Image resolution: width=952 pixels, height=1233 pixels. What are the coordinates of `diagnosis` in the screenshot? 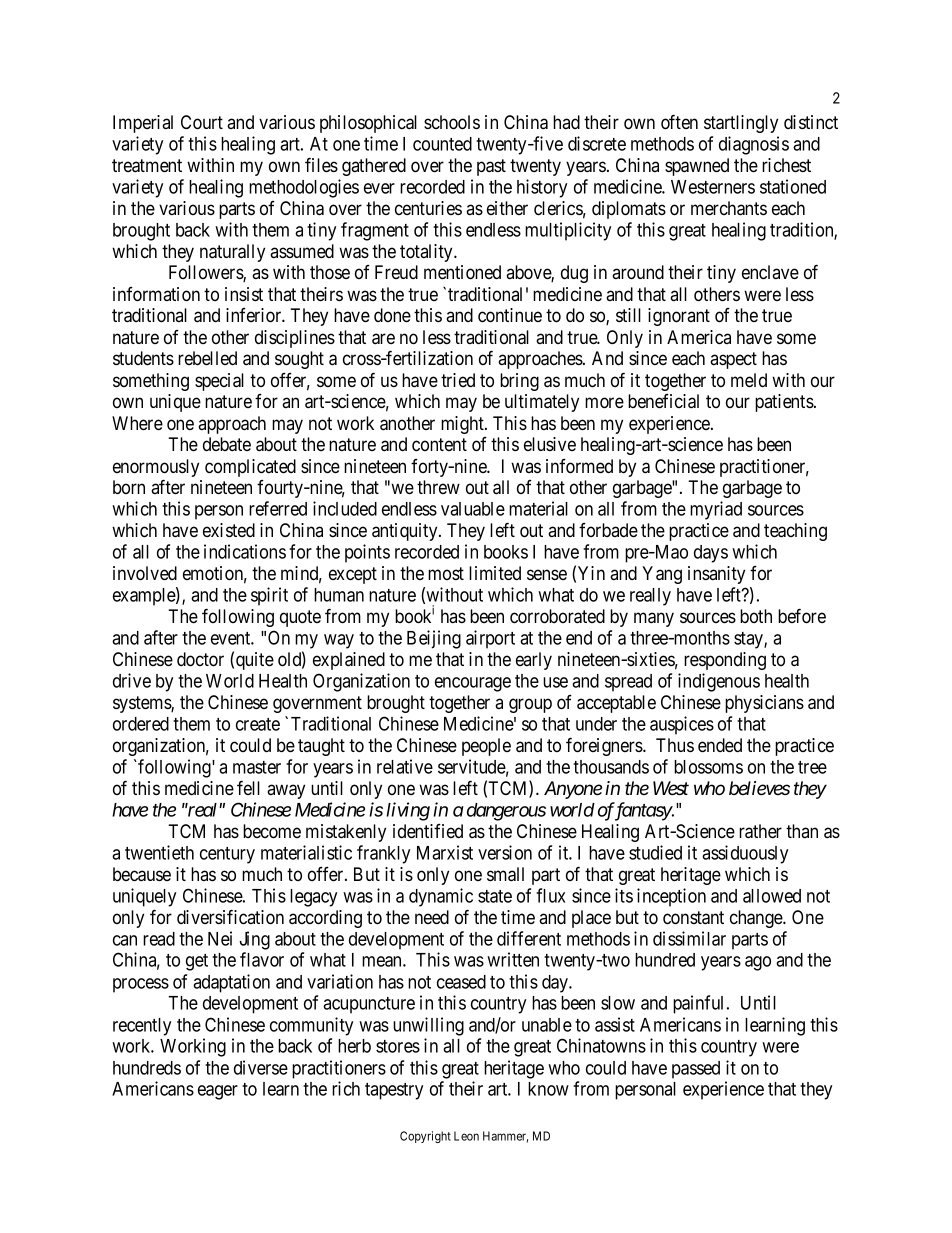 It's located at (754, 145).
